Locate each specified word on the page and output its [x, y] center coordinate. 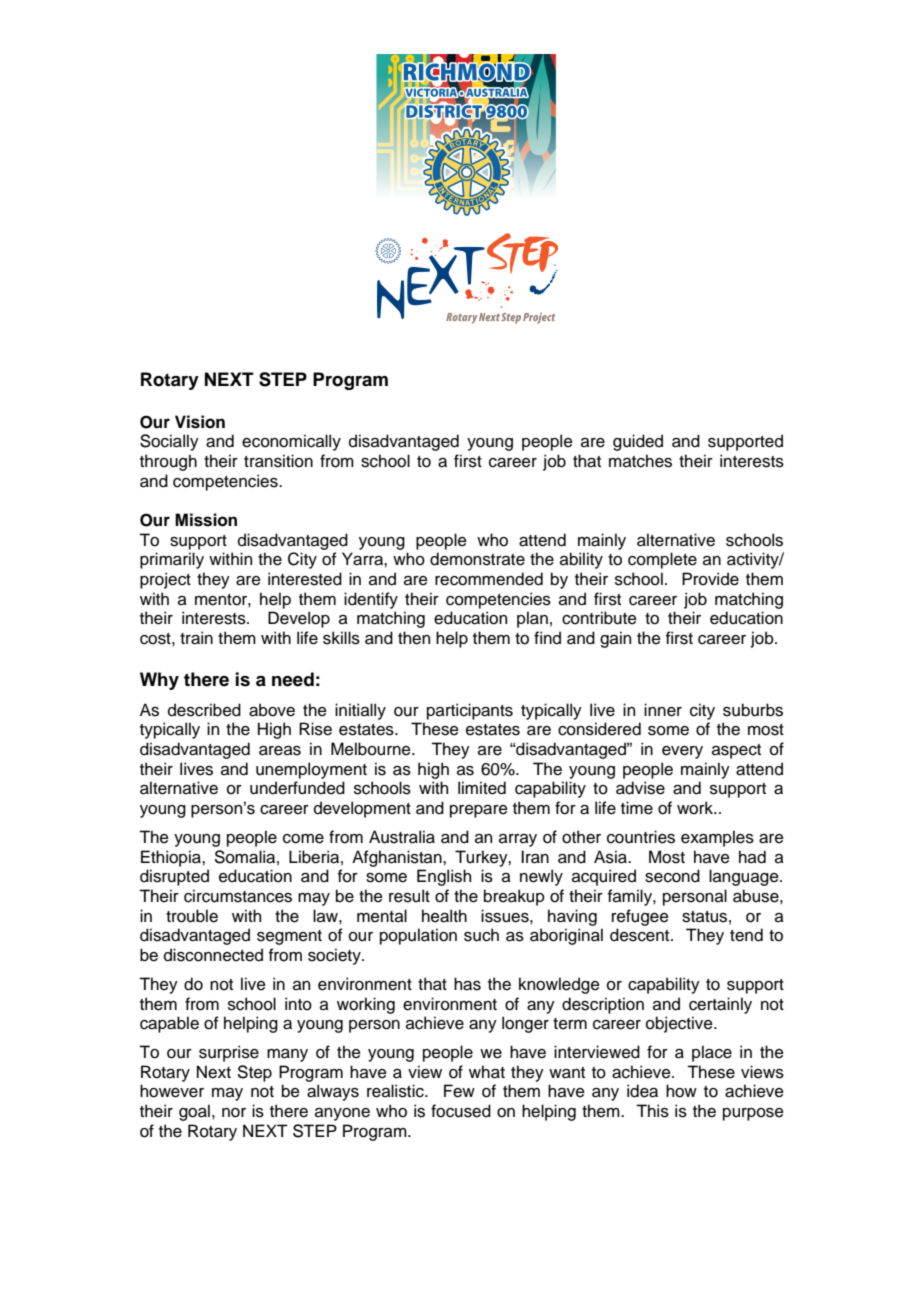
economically [291, 442]
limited [482, 788]
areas [280, 751]
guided [638, 442]
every [682, 752]
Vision [200, 422]
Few [459, 1091]
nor [234, 1113]
